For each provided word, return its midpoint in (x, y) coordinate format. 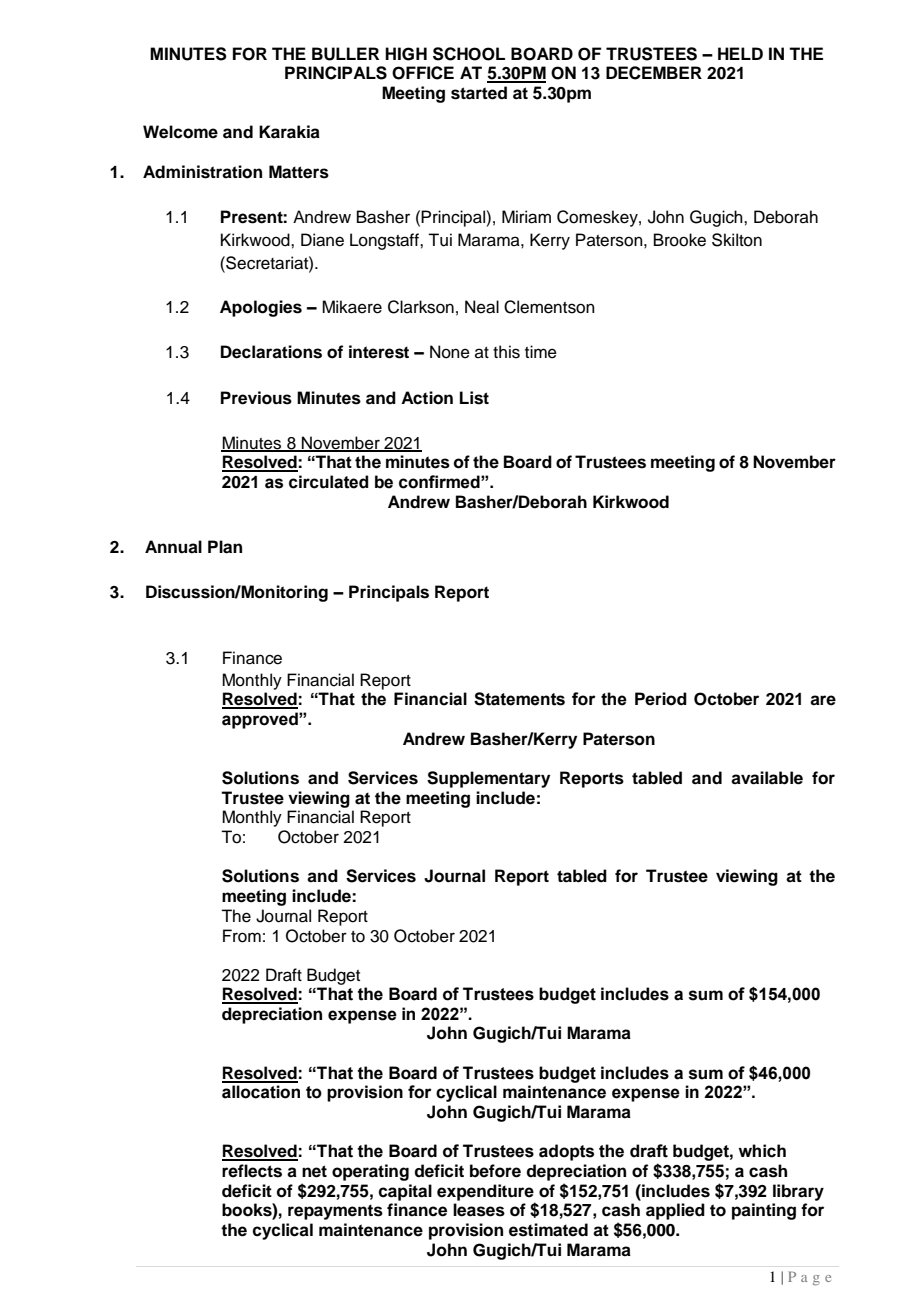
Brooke (680, 240)
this (506, 352)
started (479, 93)
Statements (519, 699)
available (767, 778)
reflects (252, 1171)
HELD (740, 53)
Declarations (271, 352)
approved (261, 720)
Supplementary (488, 779)
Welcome (180, 132)
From (242, 936)
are (823, 700)
